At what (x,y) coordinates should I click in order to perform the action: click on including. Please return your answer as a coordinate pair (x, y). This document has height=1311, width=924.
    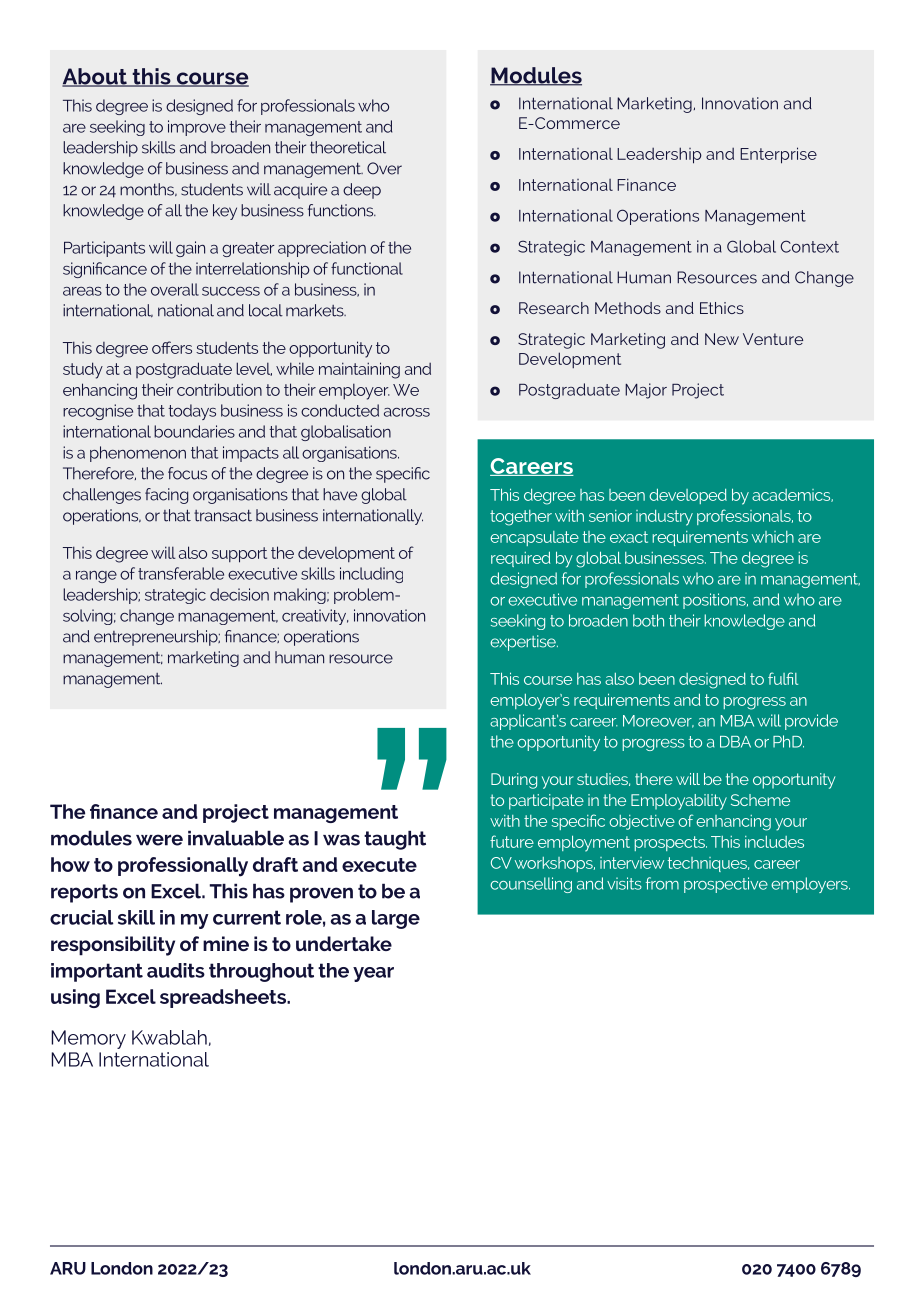
    Looking at the image, I should click on (371, 575).
